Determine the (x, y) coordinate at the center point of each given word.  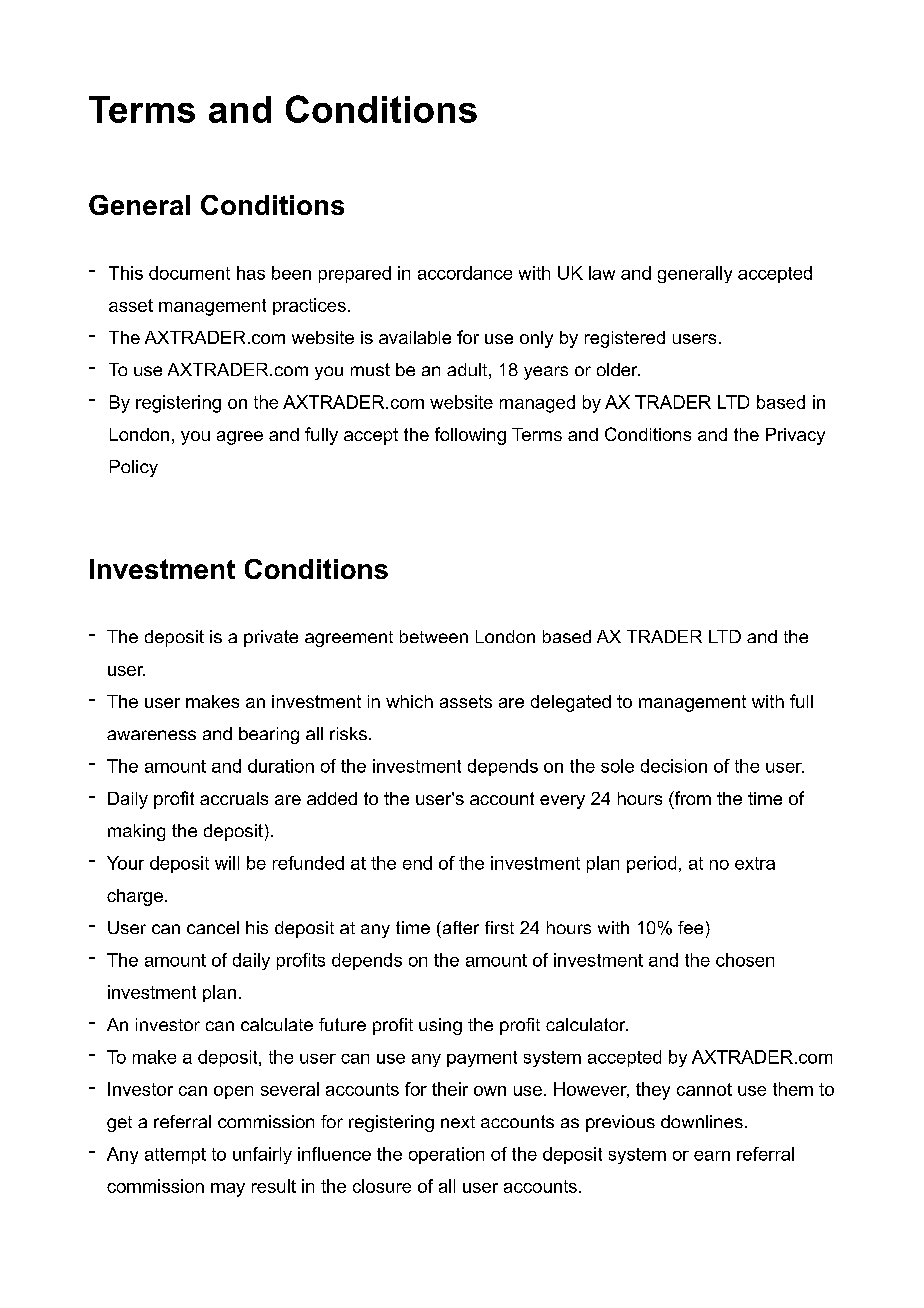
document (189, 273)
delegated (571, 703)
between (434, 636)
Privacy (795, 436)
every (562, 802)
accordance (465, 273)
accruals (234, 798)
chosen (745, 960)
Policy (134, 468)
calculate (277, 1024)
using (440, 1026)
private (271, 638)
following (470, 436)
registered (625, 339)
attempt (175, 1156)
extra (755, 863)
